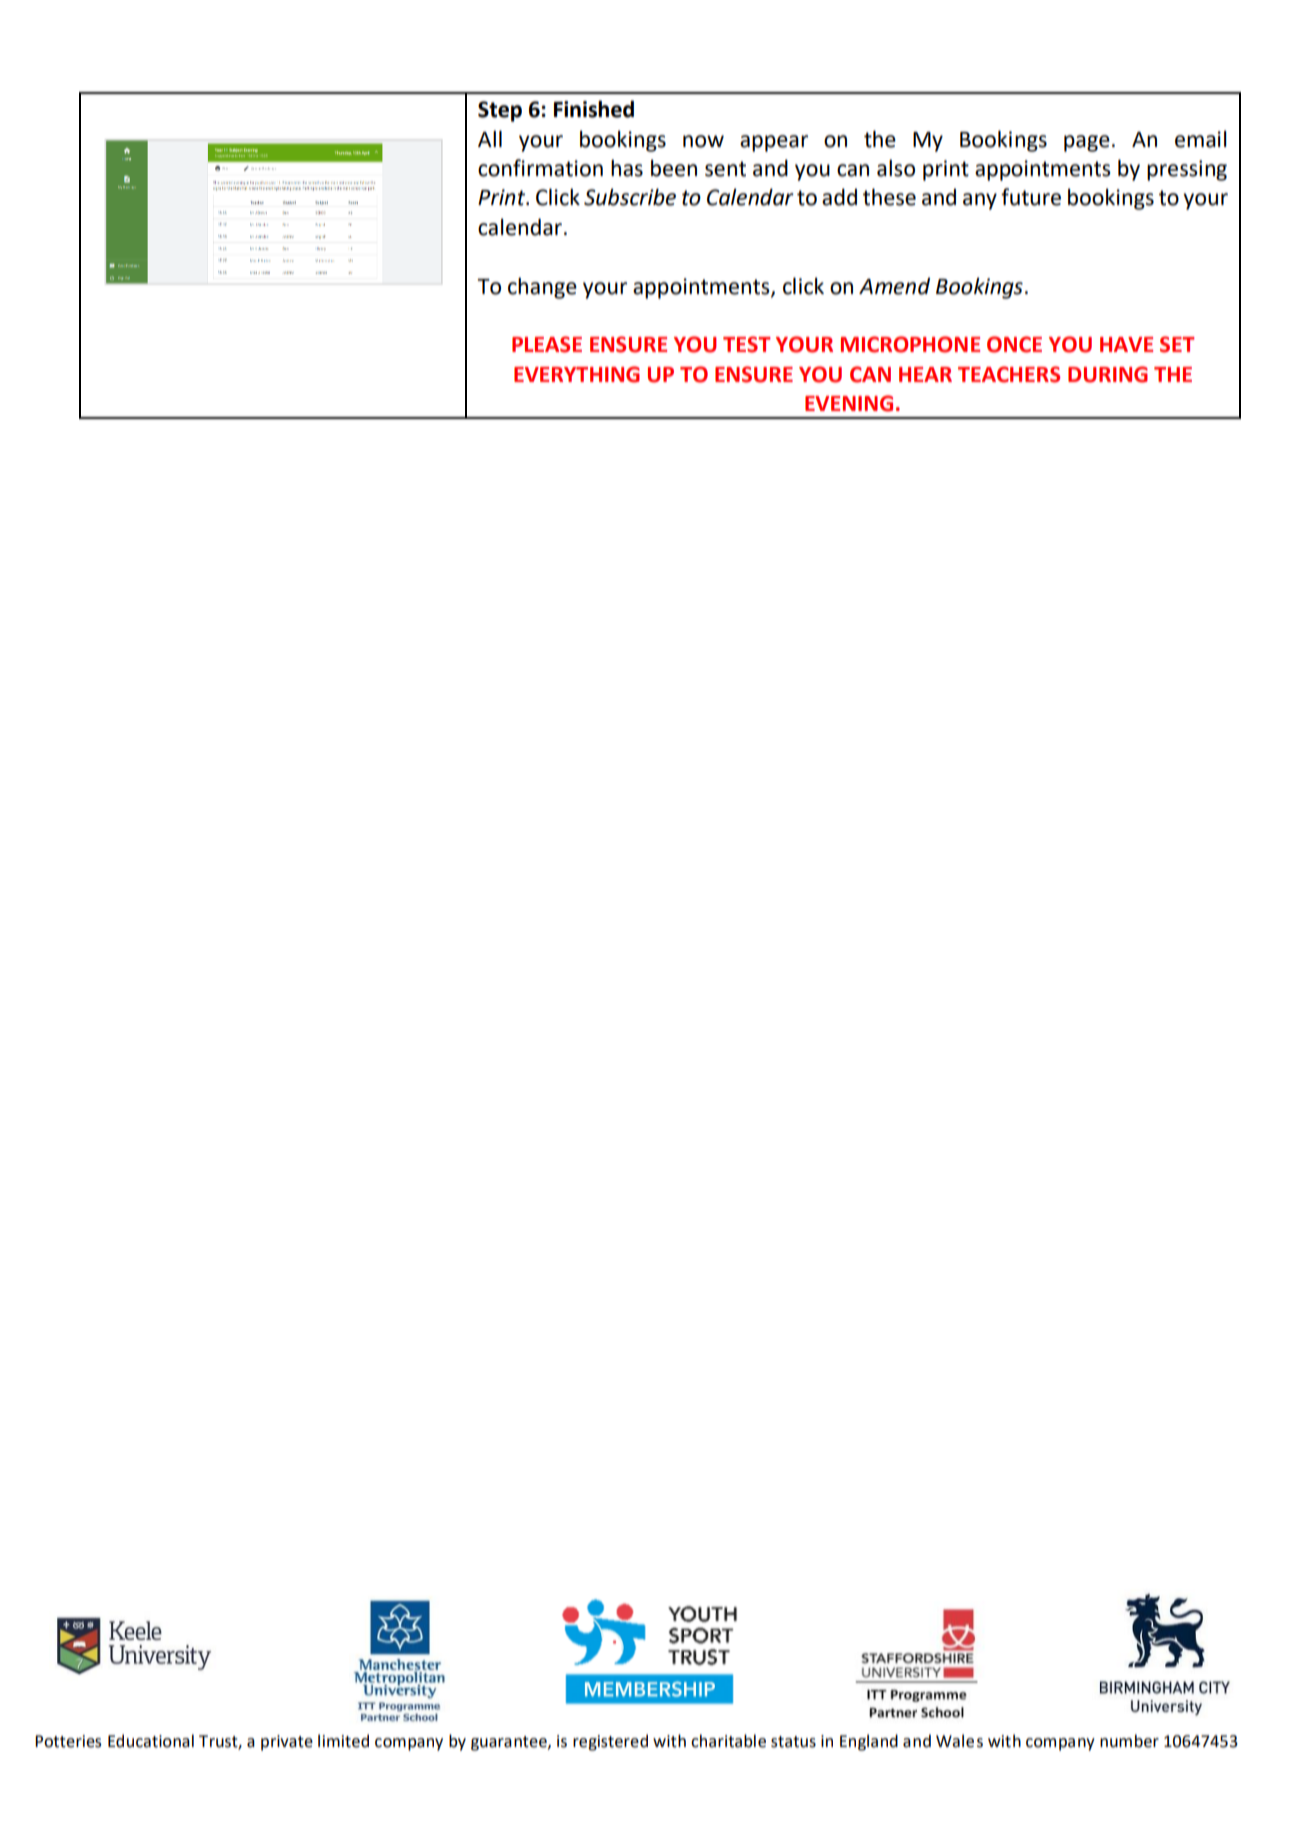 The image size is (1302, 1842). Describe the element at coordinates (343, 1741) in the document. I see `limited` at that location.
